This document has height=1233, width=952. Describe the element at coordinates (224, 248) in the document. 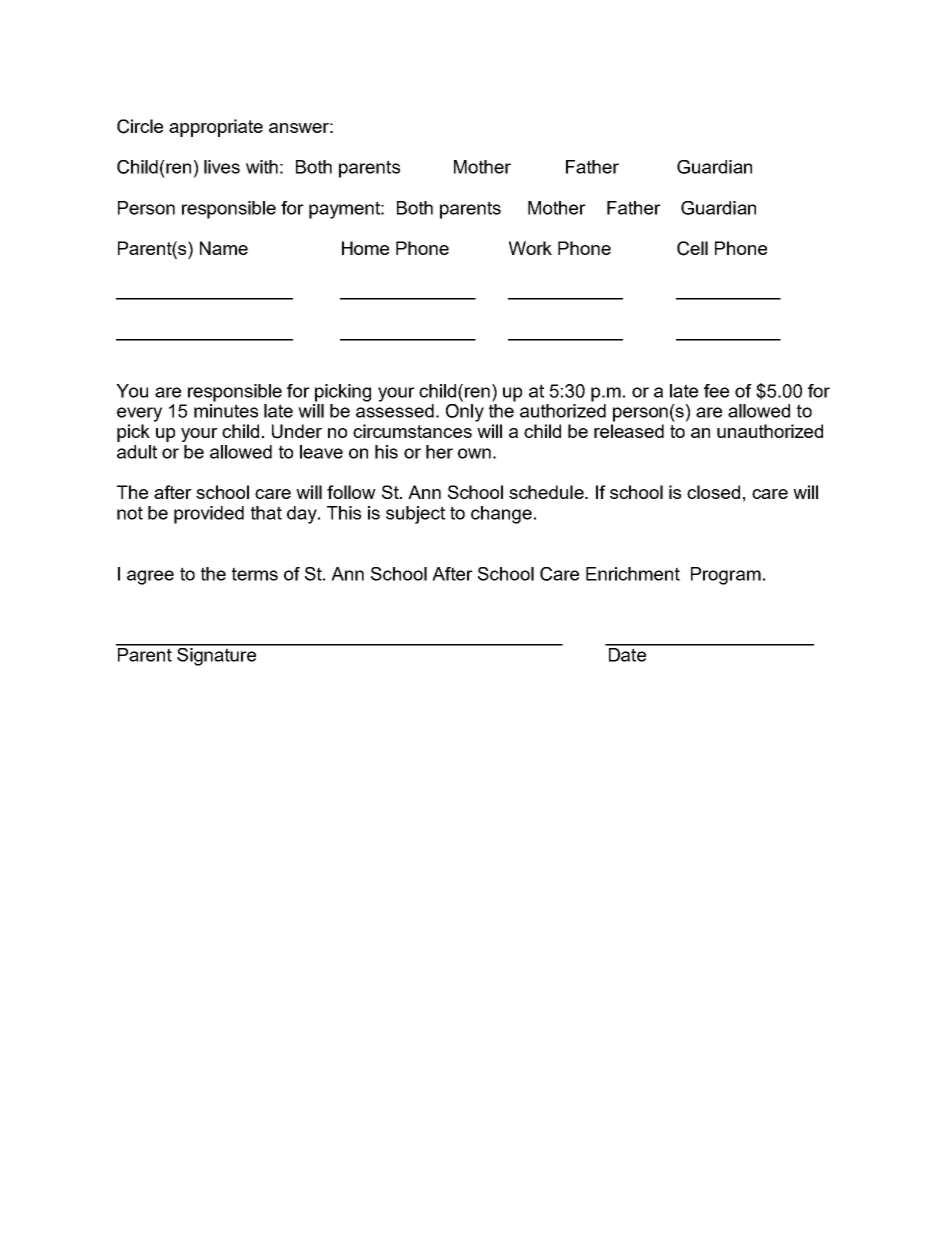

I see `Name` at that location.
